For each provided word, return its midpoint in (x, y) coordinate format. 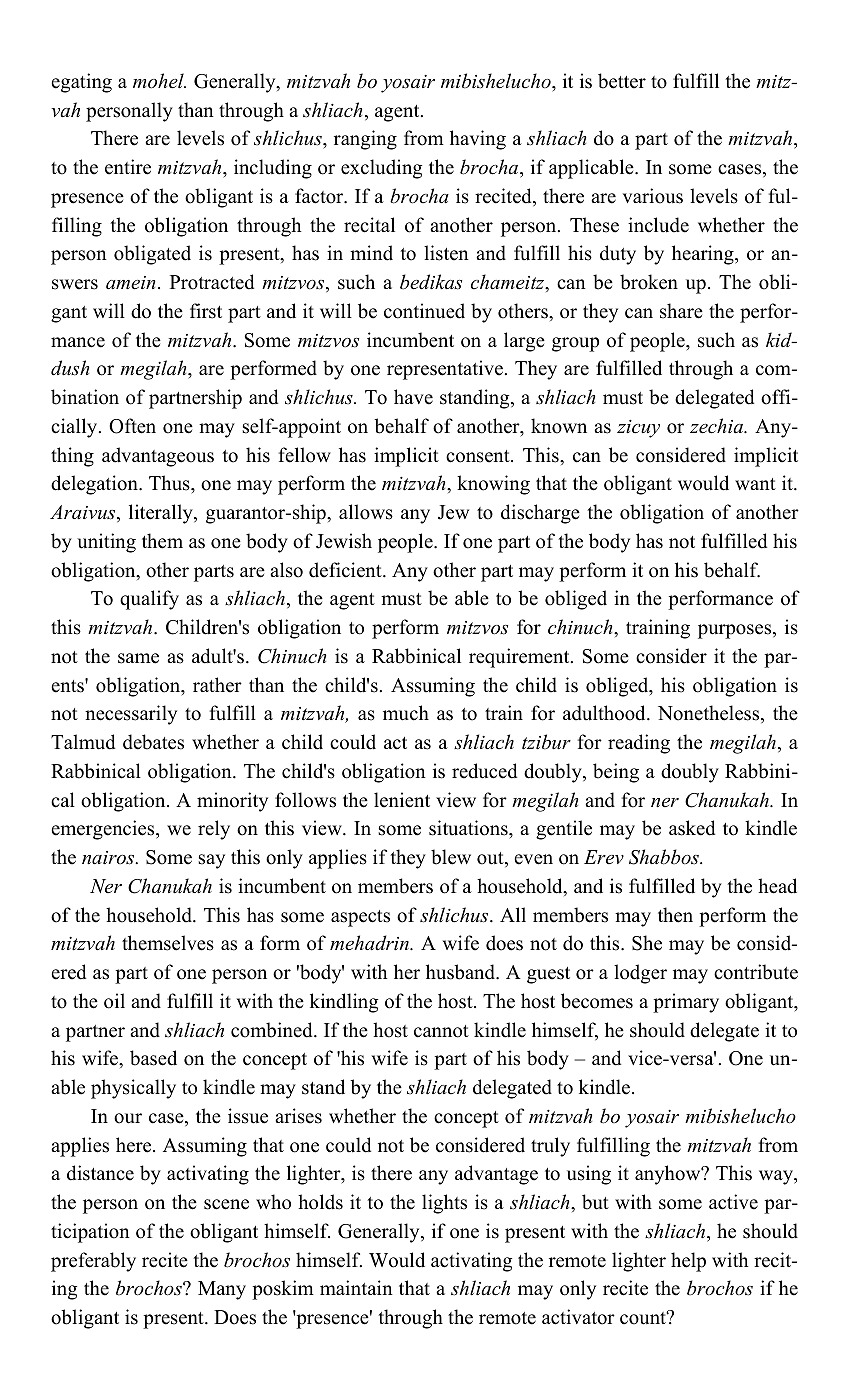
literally (162, 514)
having (478, 140)
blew (451, 857)
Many (222, 1290)
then (675, 915)
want (755, 484)
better (622, 81)
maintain (356, 1287)
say (211, 861)
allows (366, 512)
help (688, 1262)
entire (128, 167)
